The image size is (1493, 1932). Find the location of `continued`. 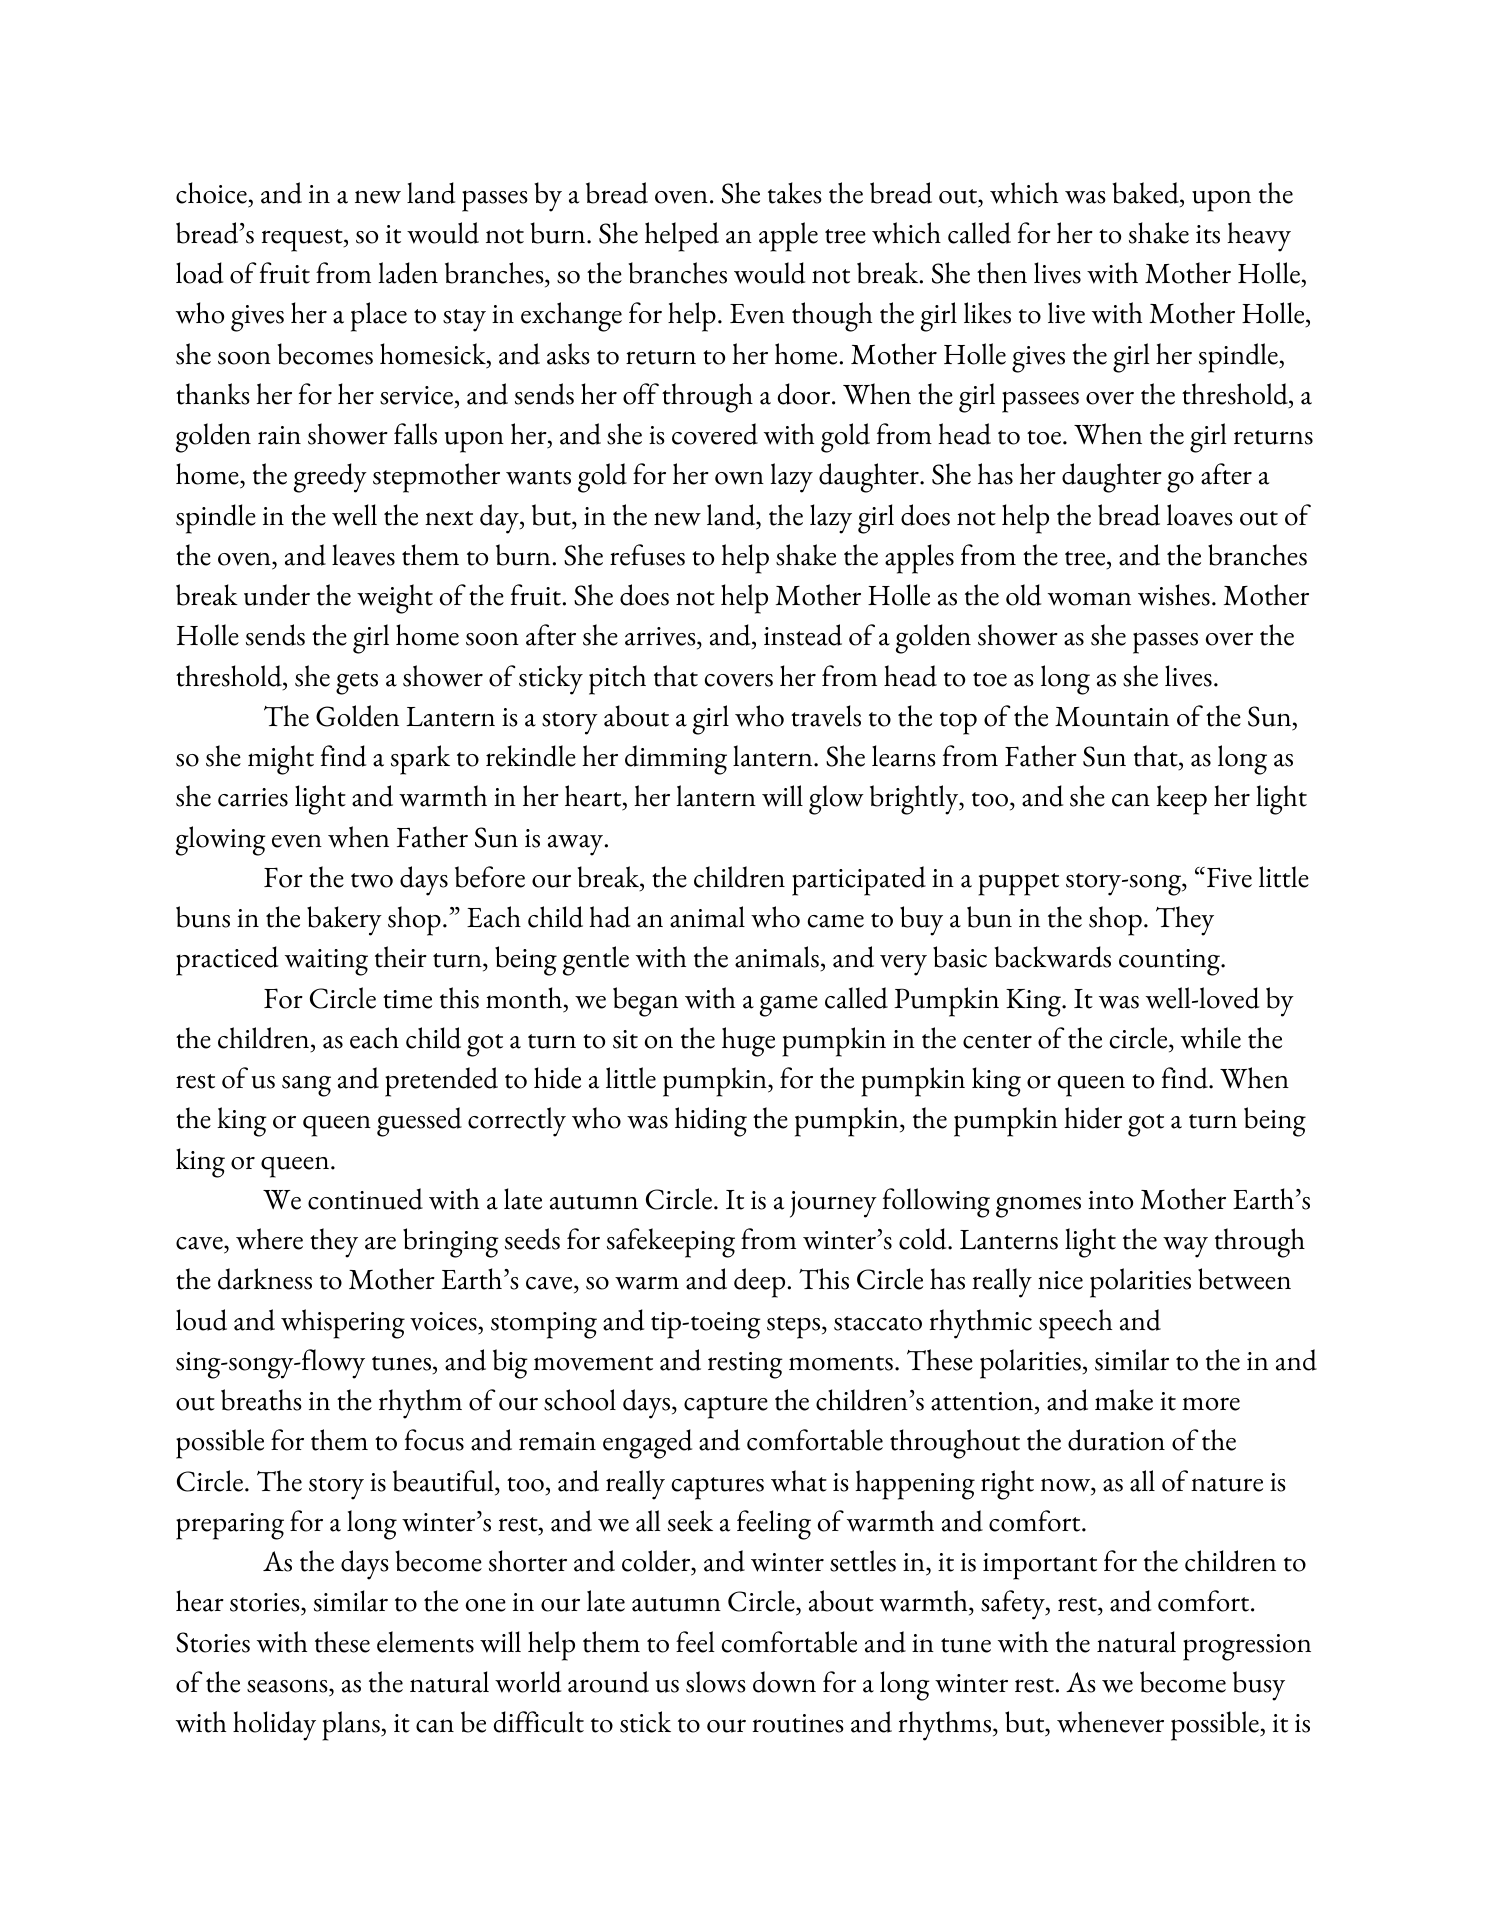

continued is located at coordinates (365, 1199).
